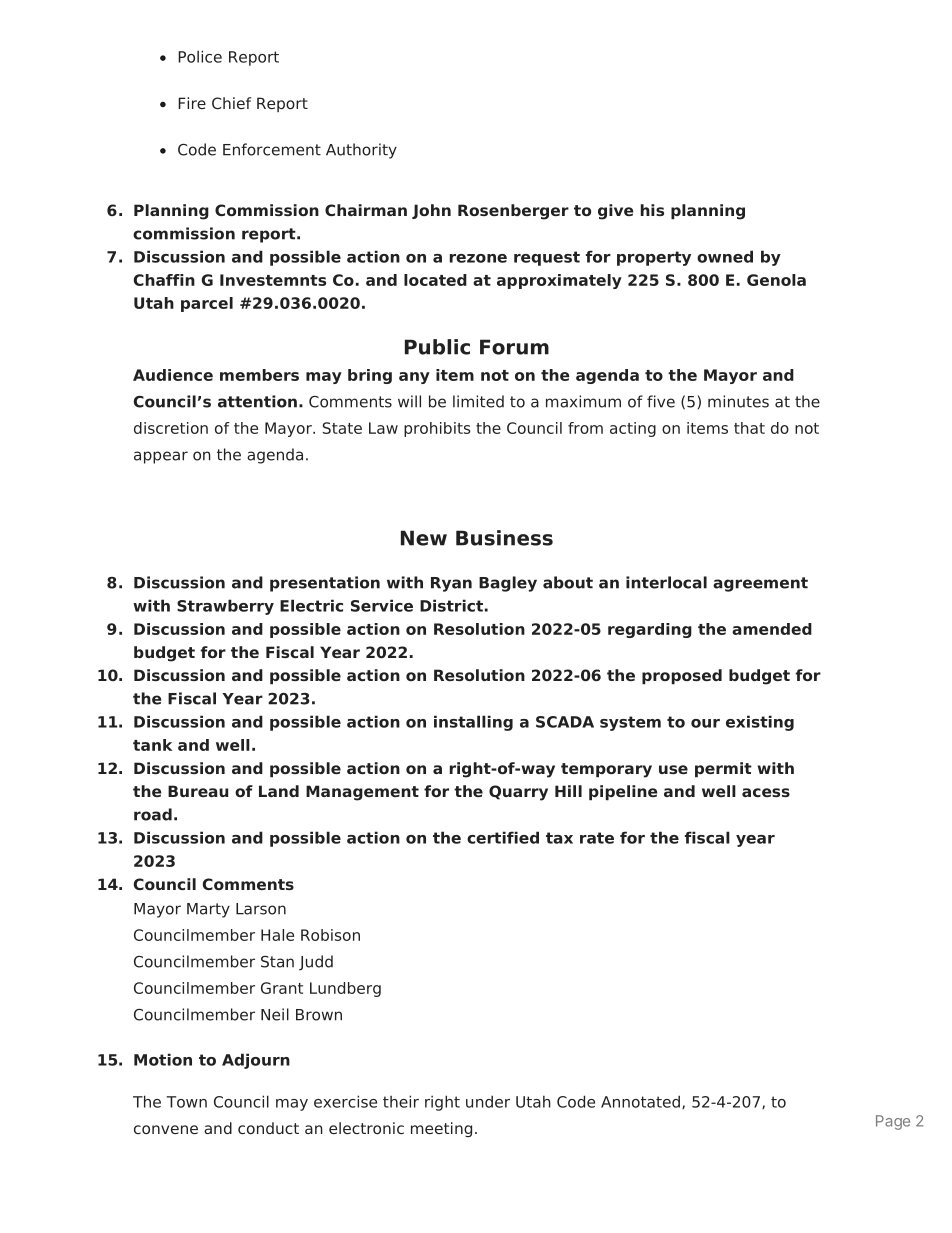 The image size is (952, 1233). I want to click on Authority, so click(361, 151).
